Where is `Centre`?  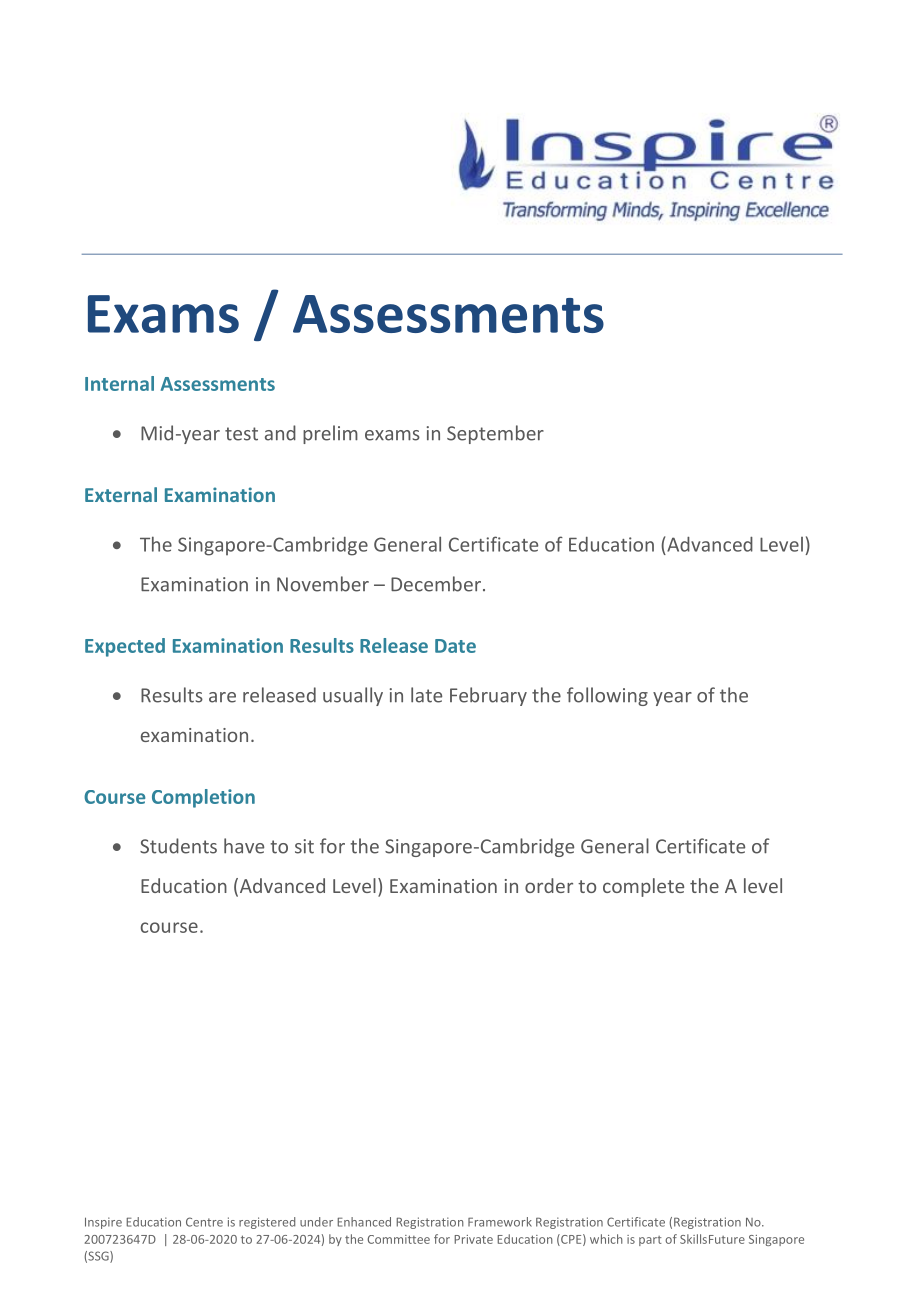
Centre is located at coordinates (204, 1222).
